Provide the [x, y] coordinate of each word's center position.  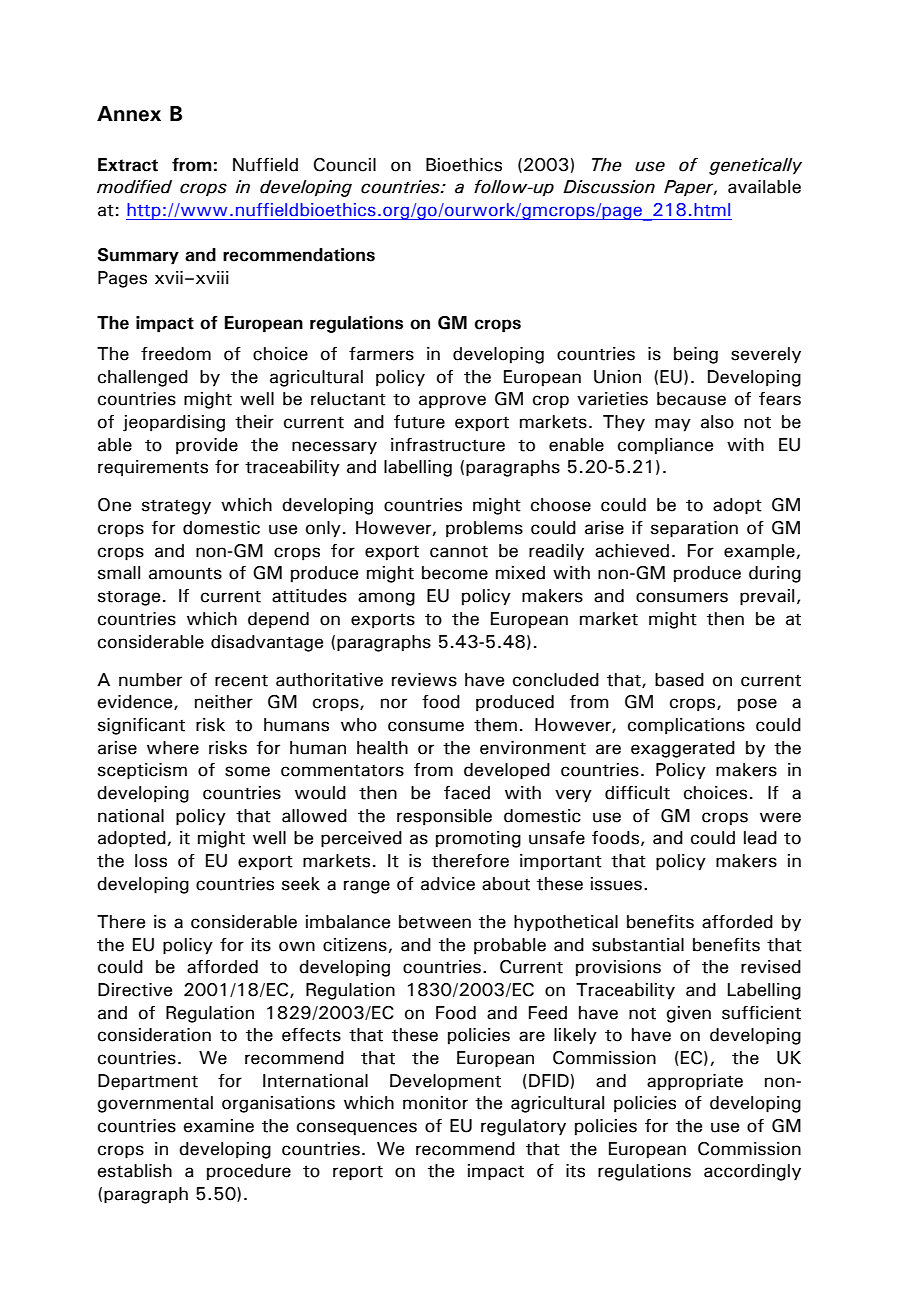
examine [219, 1126]
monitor [435, 1103]
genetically [755, 166]
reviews [424, 680]
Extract [128, 165]
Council [345, 165]
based [679, 680]
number [150, 680]
